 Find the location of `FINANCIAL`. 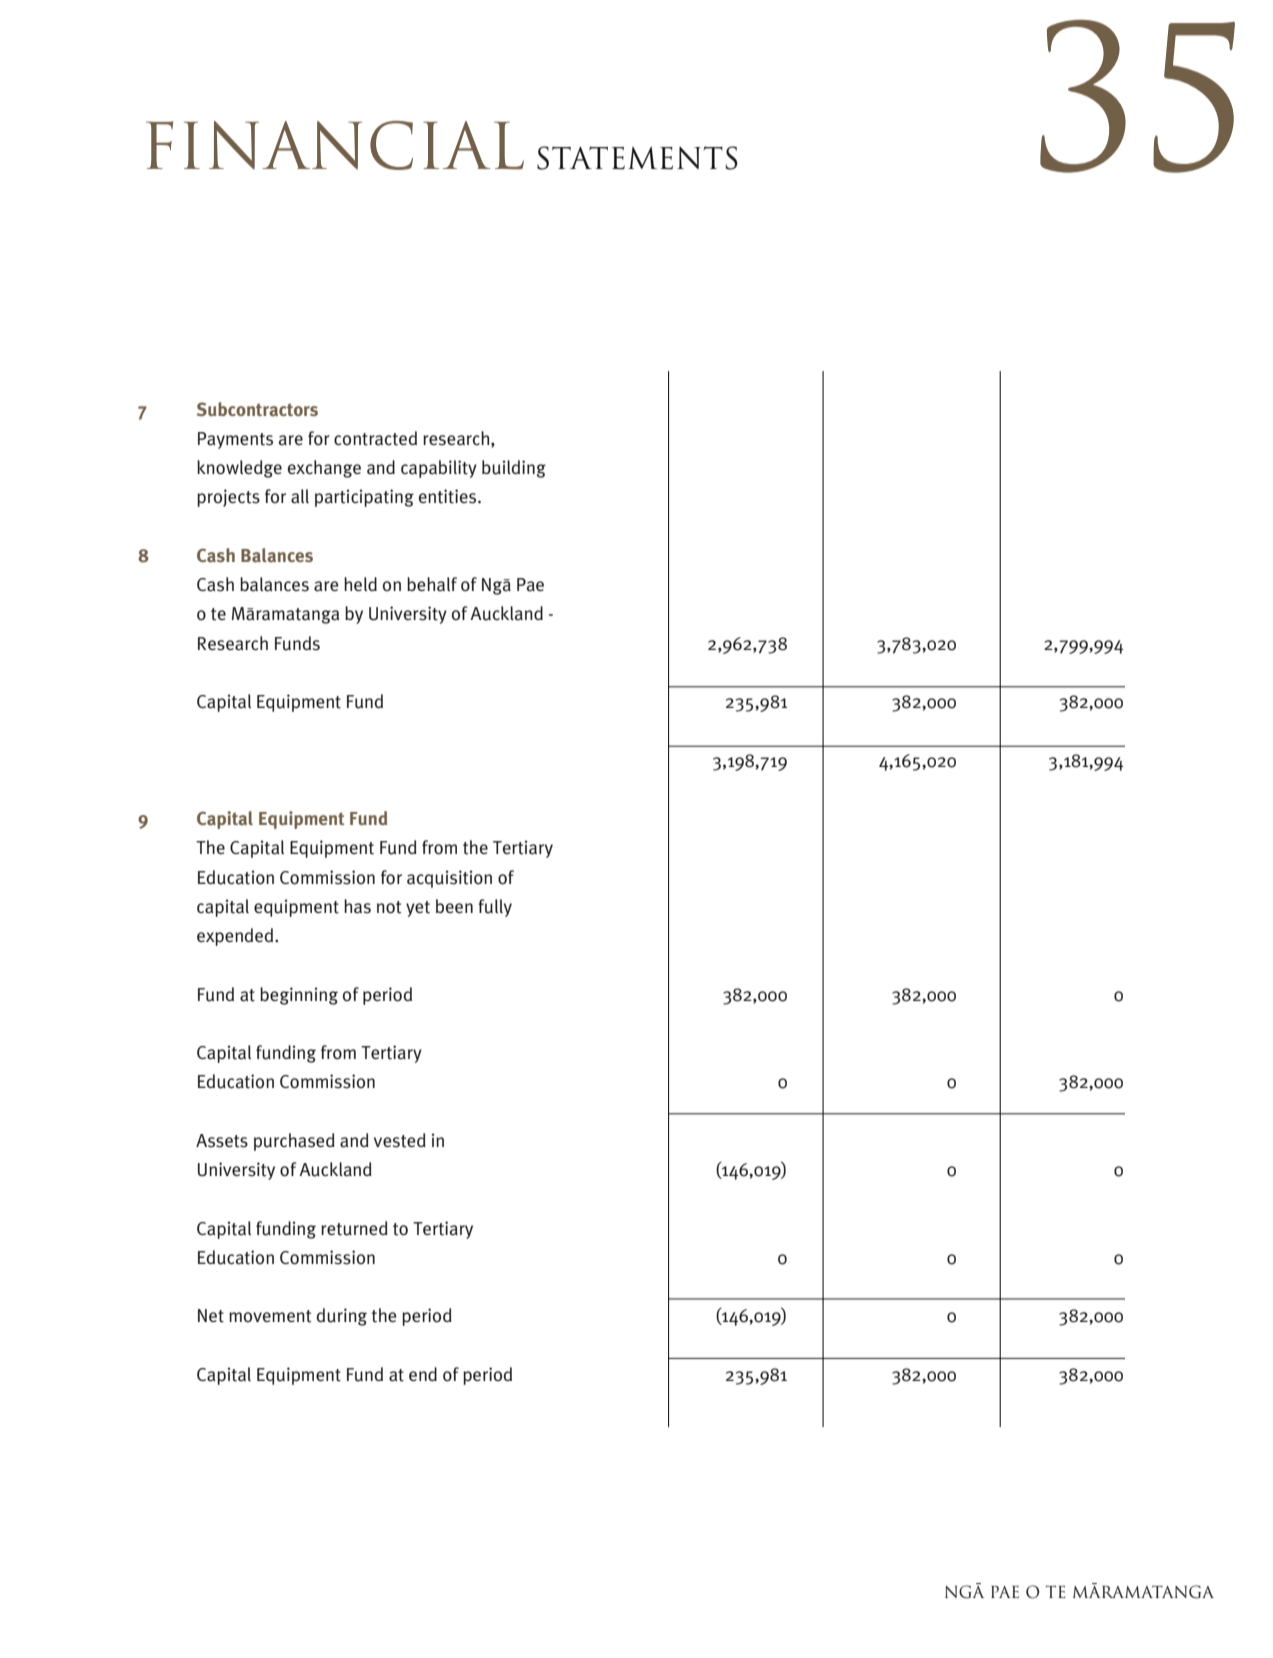

FINANCIAL is located at coordinates (335, 145).
